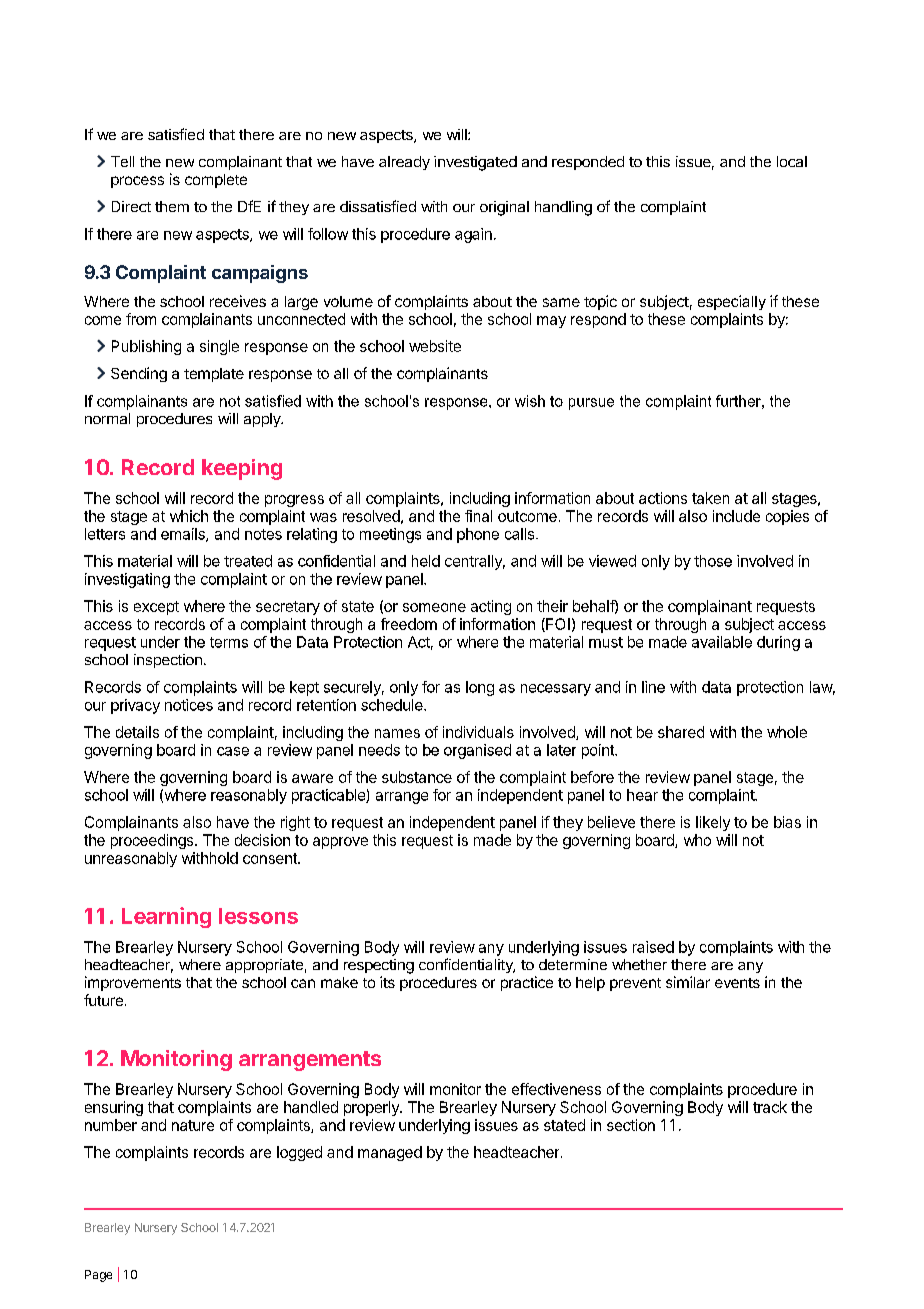 This screenshot has width=924, height=1309. I want to click on local, so click(792, 161).
